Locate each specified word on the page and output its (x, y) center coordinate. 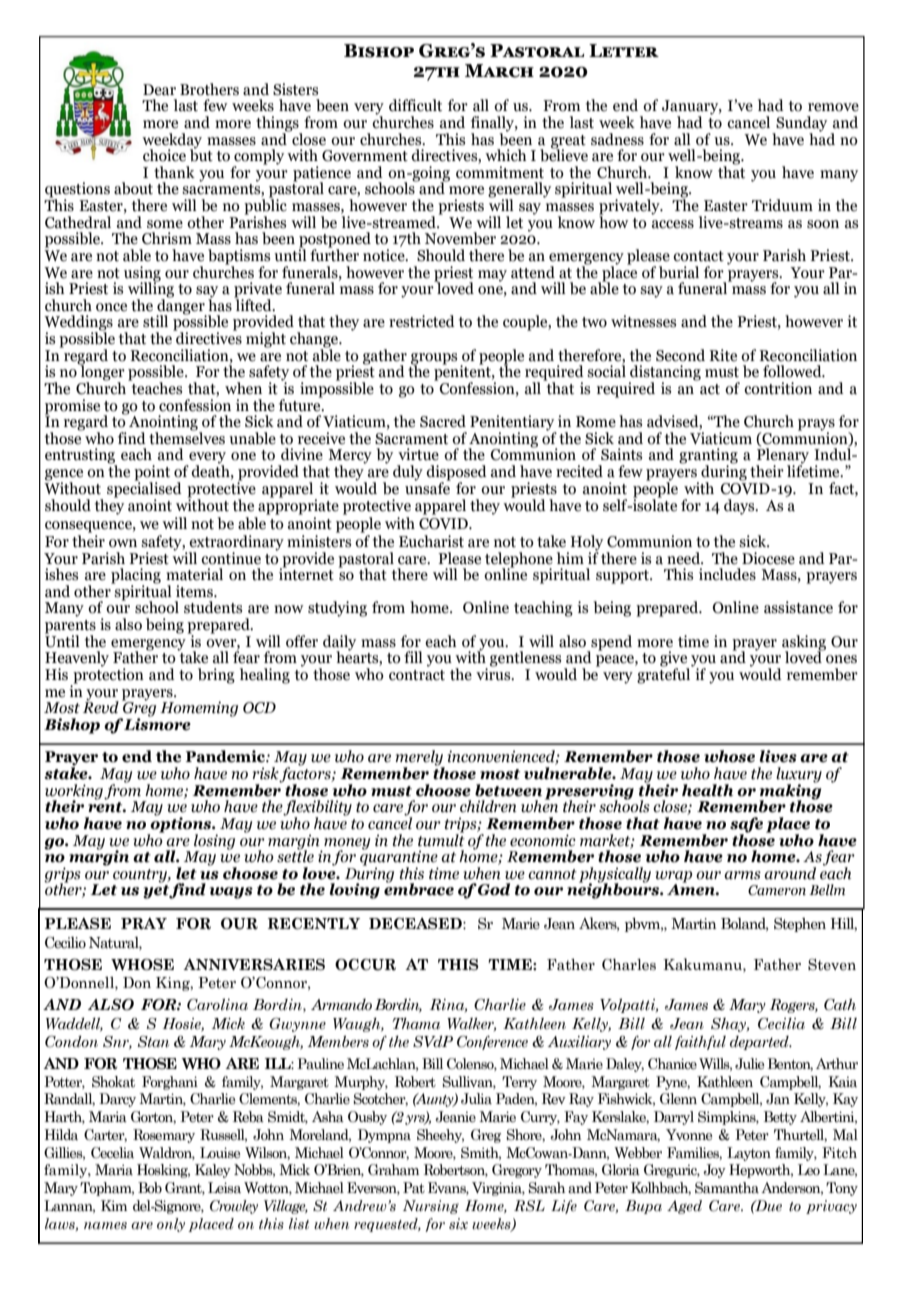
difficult (415, 105)
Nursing (431, 1207)
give (674, 660)
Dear (159, 90)
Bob (150, 1188)
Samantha (727, 1188)
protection (107, 676)
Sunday (800, 125)
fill (413, 657)
